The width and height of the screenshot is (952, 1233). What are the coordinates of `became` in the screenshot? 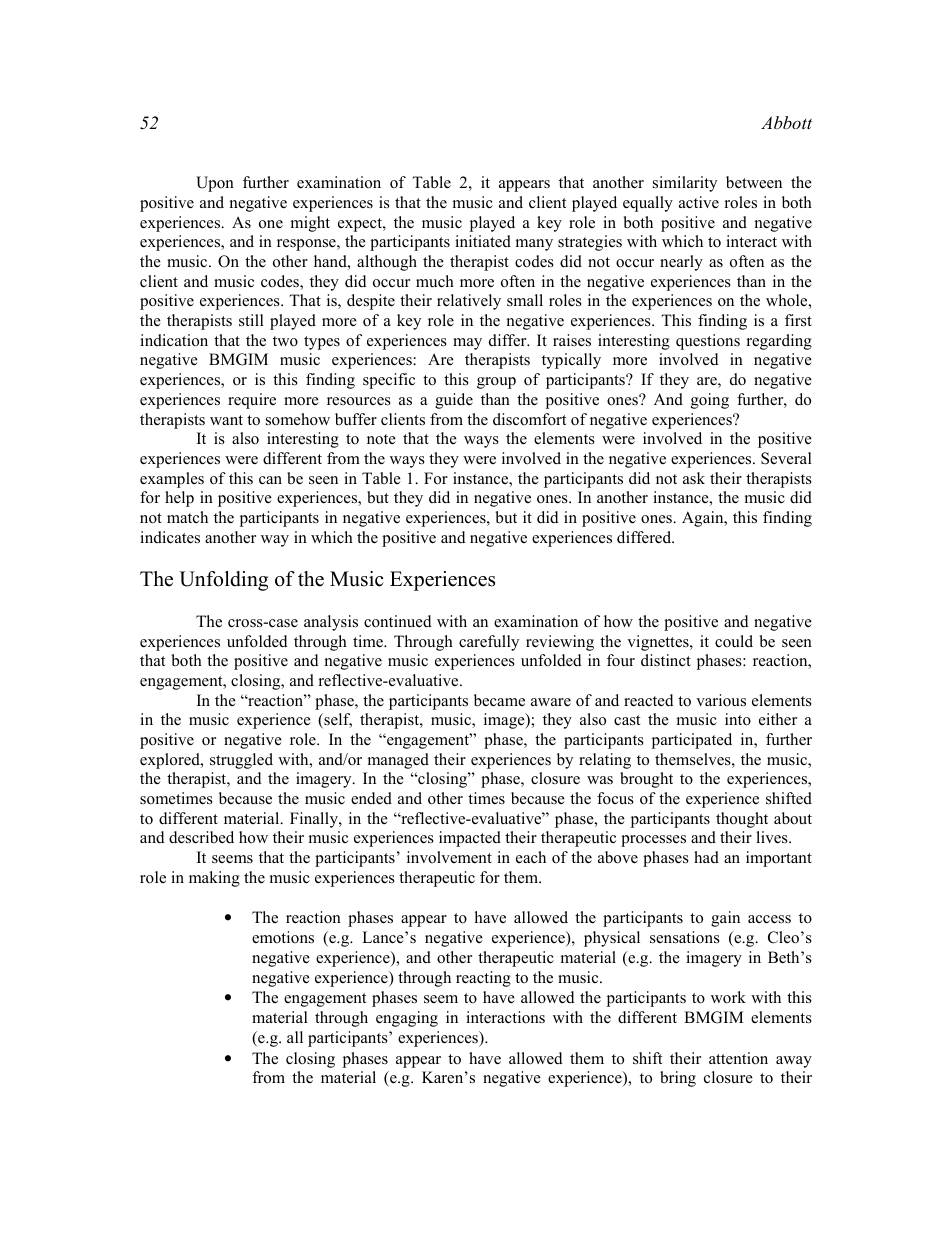 It's located at (499, 700).
